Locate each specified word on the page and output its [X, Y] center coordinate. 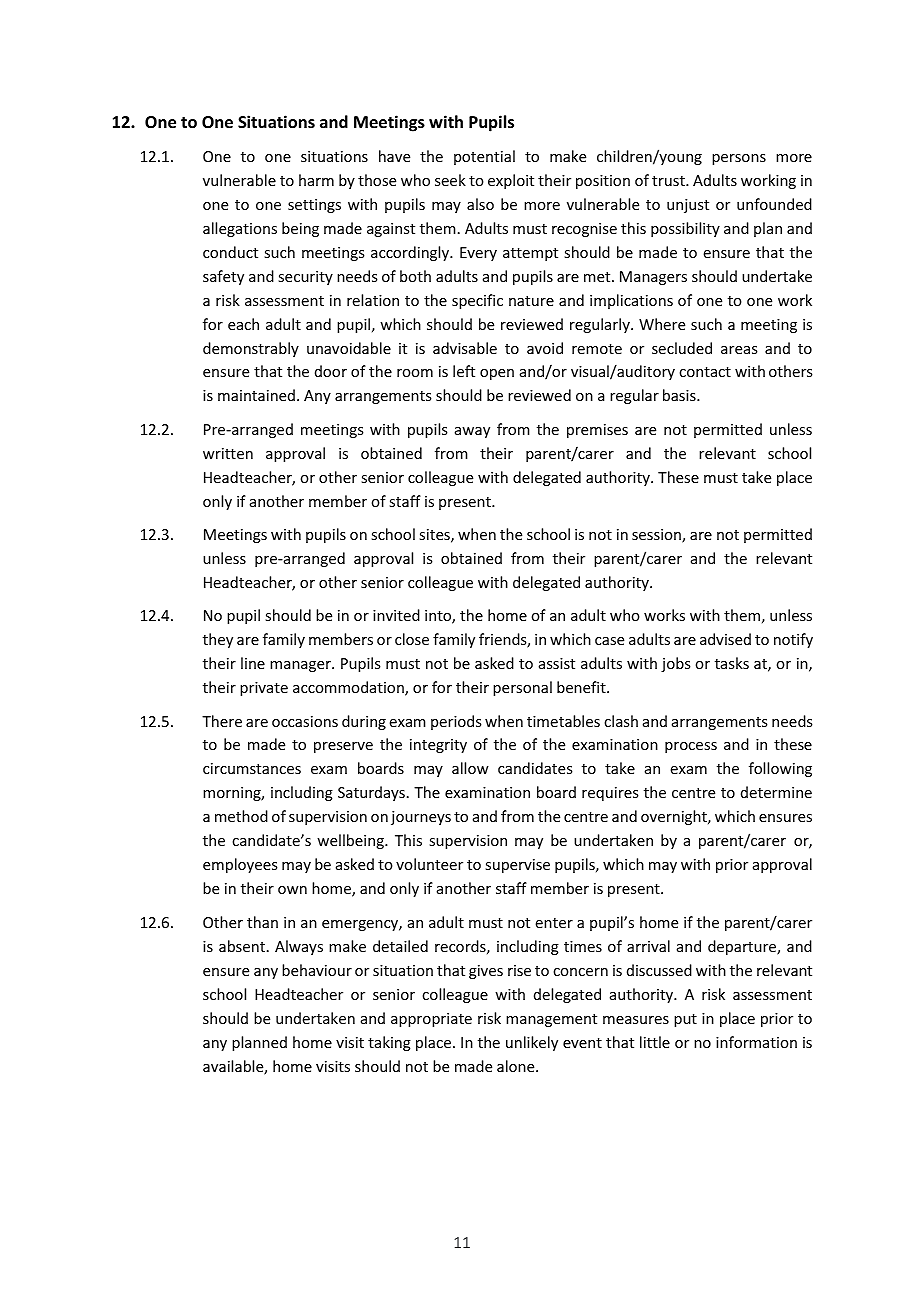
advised [725, 639]
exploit [511, 181]
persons [739, 159]
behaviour [317, 970]
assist [557, 663]
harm [316, 180]
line [253, 663]
